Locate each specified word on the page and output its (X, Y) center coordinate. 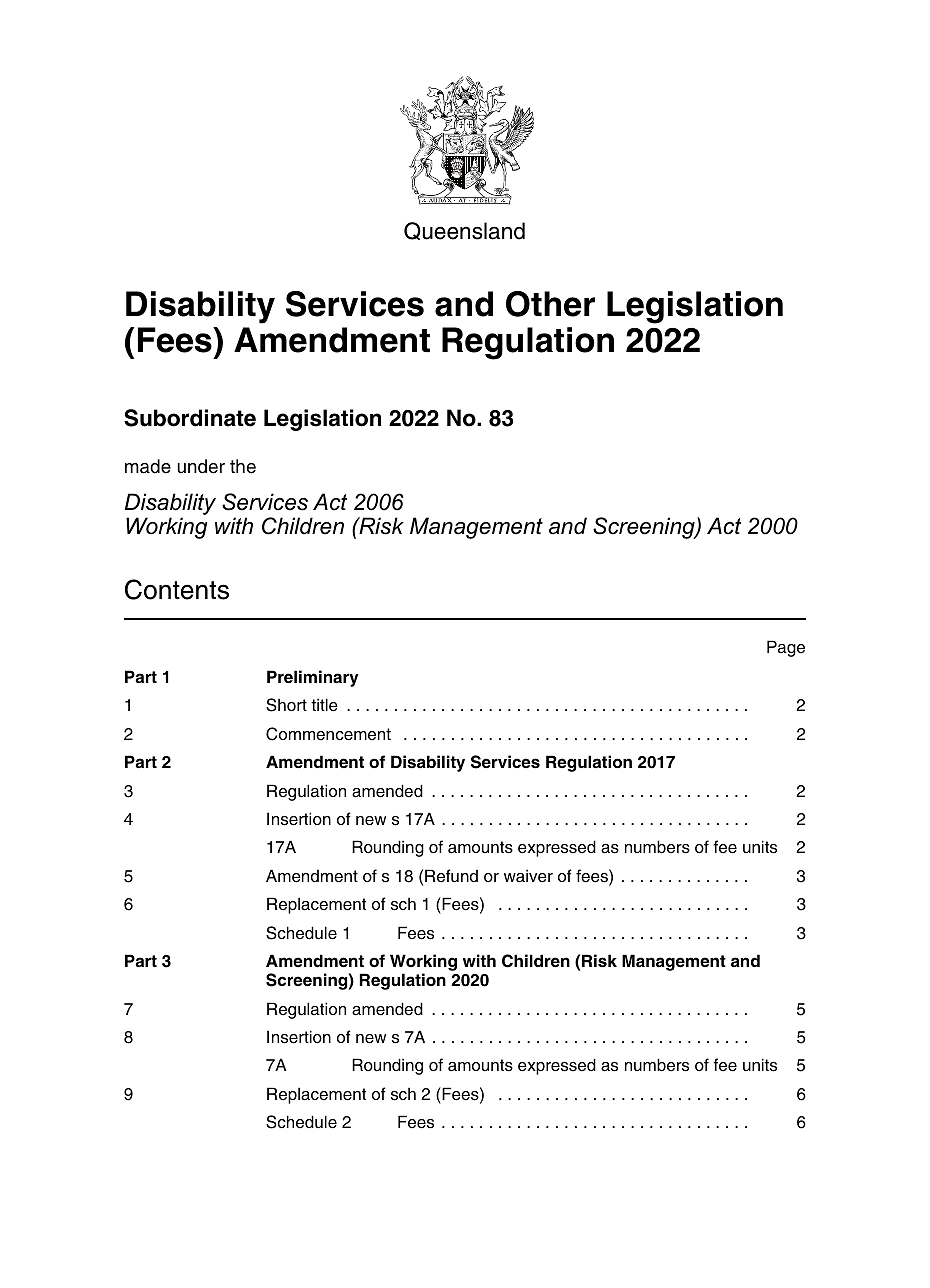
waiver (528, 876)
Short (286, 705)
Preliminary (313, 678)
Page (786, 648)
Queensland (464, 231)
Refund (451, 876)
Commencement (328, 734)
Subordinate (190, 418)
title (324, 705)
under (201, 466)
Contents (177, 589)
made (148, 466)
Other (550, 304)
